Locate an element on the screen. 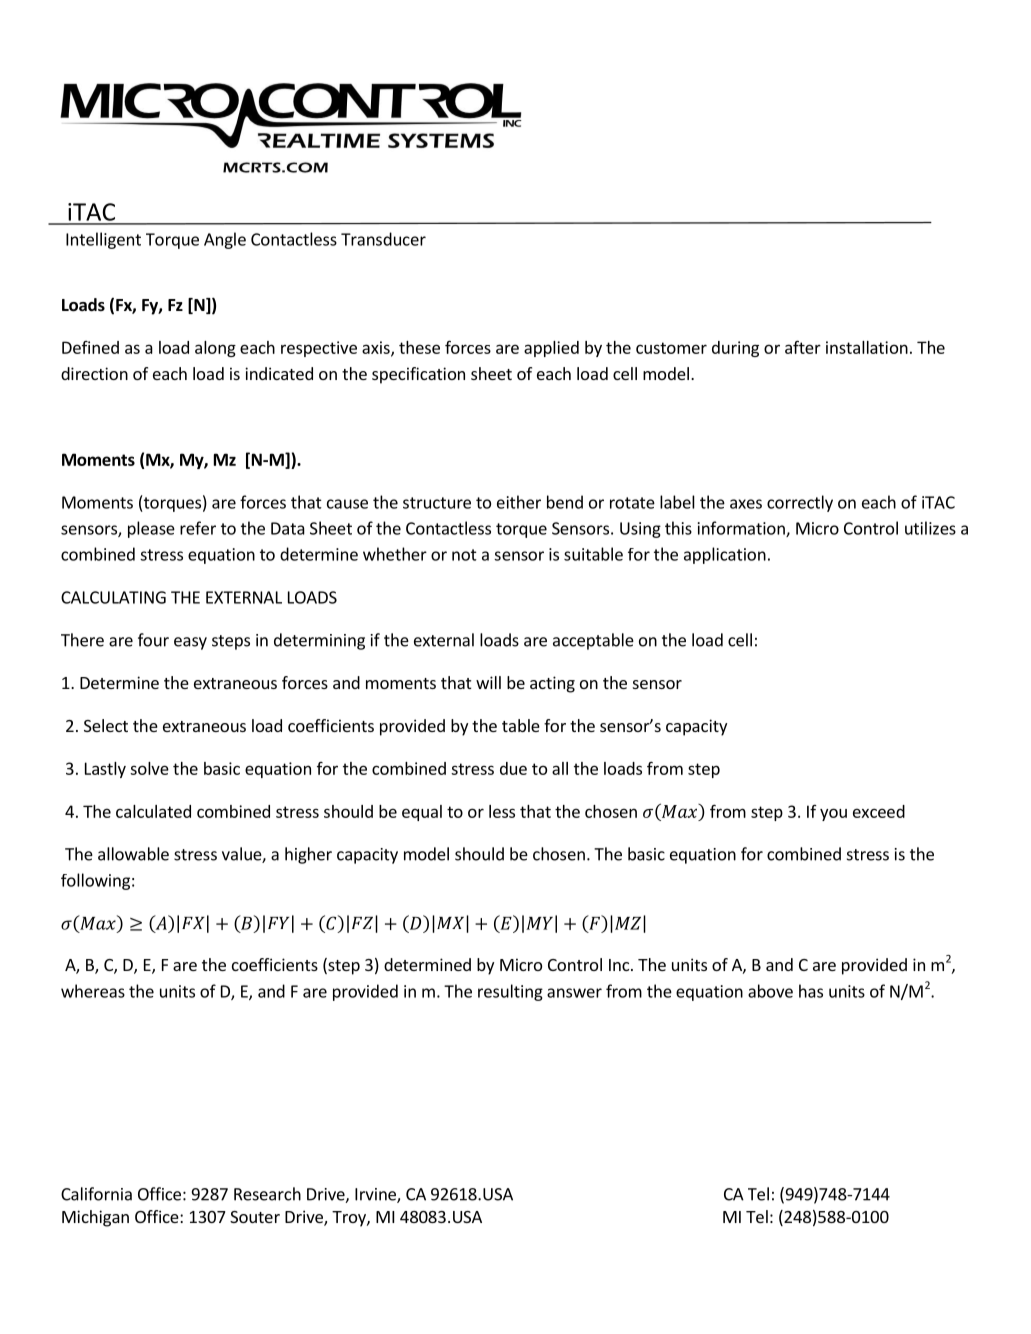 The width and height of the screenshot is (1031, 1334). Angle is located at coordinates (225, 240).
